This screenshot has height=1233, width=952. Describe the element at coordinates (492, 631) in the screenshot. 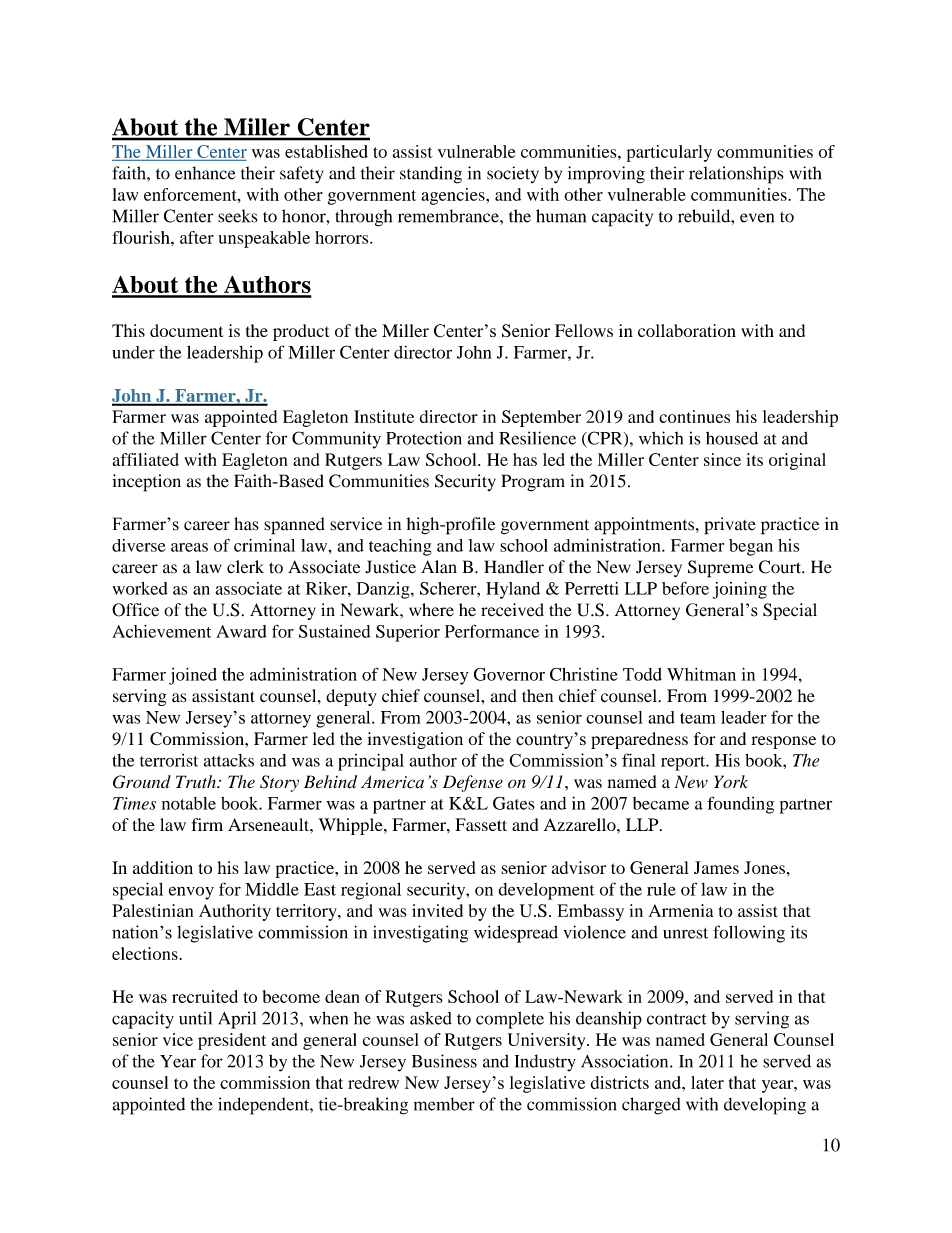

I see `Performance` at that location.
